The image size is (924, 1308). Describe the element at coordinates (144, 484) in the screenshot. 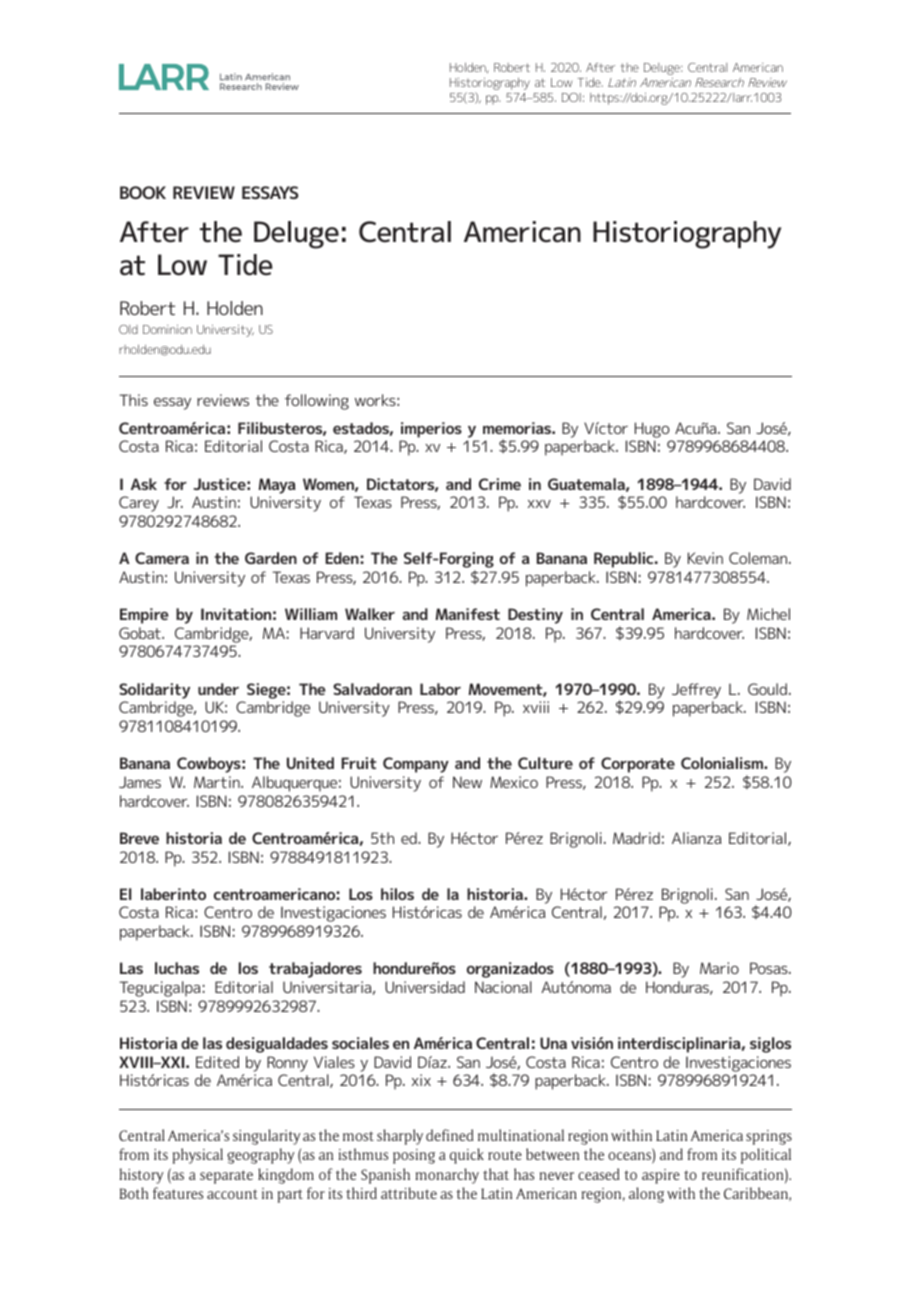

I see `Ask` at that location.
